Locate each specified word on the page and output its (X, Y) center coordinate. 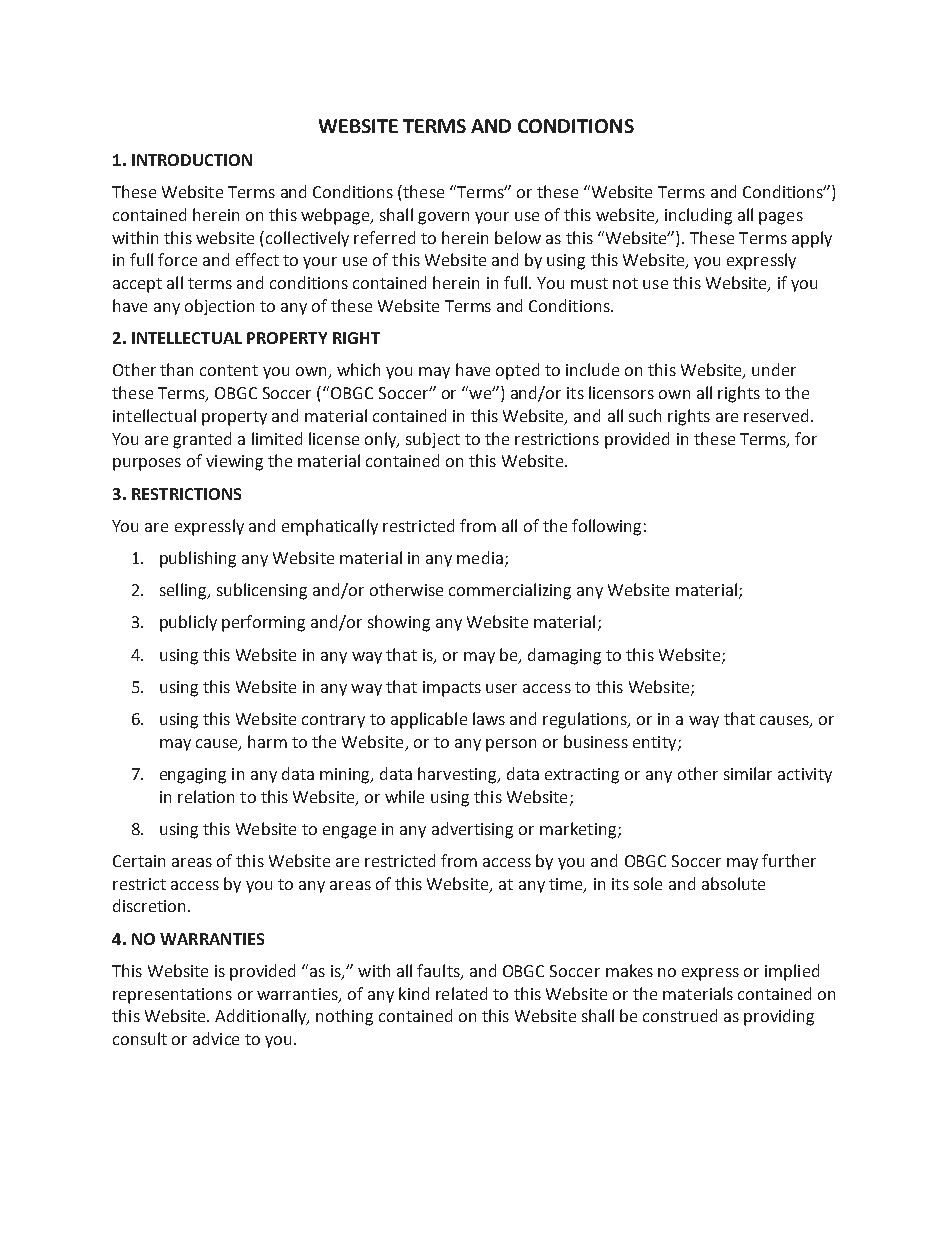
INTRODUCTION (192, 160)
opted (517, 371)
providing (779, 1017)
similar (748, 773)
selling (184, 591)
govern (443, 218)
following (606, 527)
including (698, 216)
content (229, 370)
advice (216, 1038)
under (774, 369)
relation (206, 796)
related (461, 993)
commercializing (510, 591)
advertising (472, 830)
